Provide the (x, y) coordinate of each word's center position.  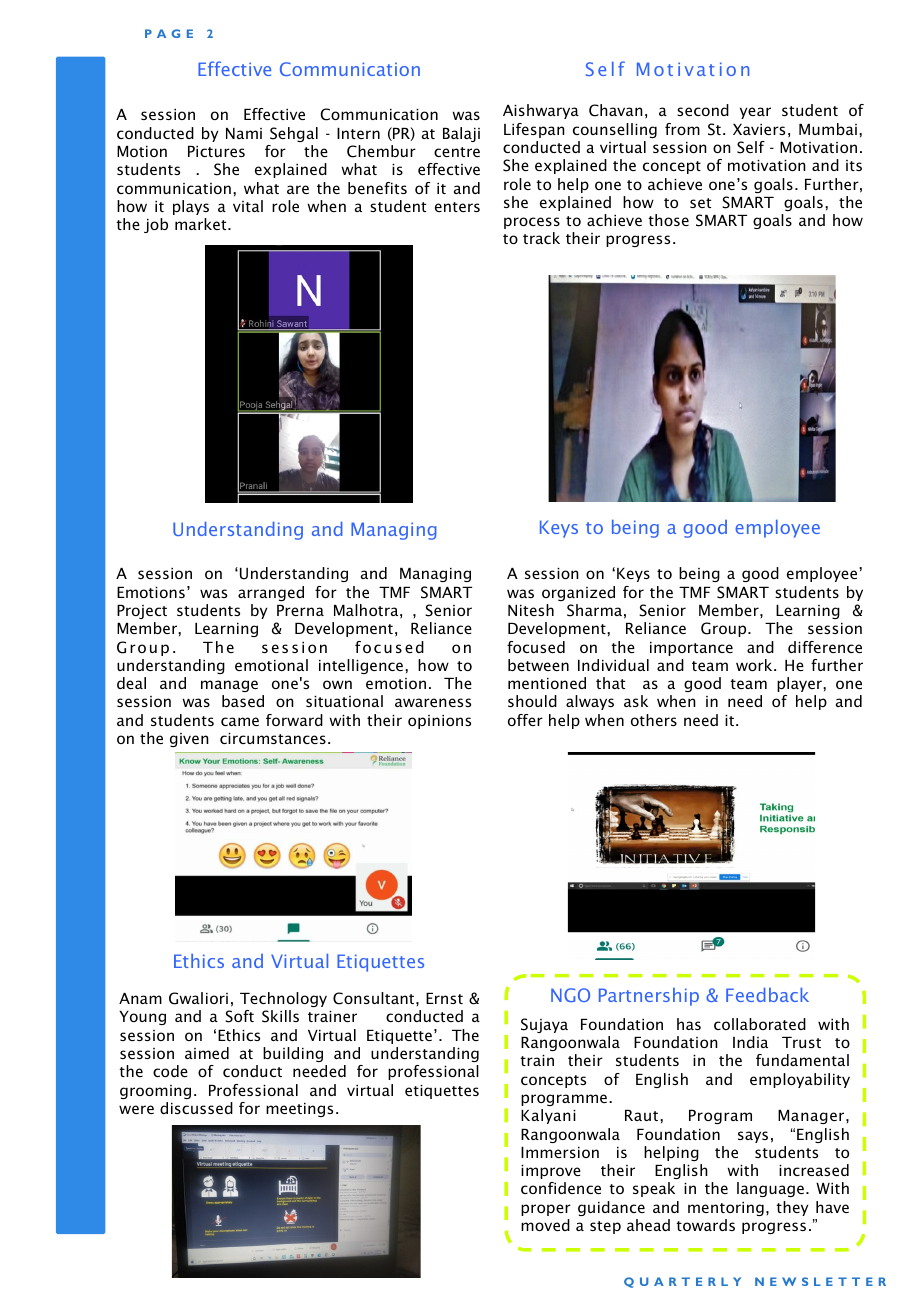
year (755, 113)
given (189, 740)
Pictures (216, 151)
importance (691, 649)
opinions (439, 722)
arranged (271, 593)
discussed (196, 1108)
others (654, 720)
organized (578, 593)
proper (546, 1210)
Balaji (461, 134)
